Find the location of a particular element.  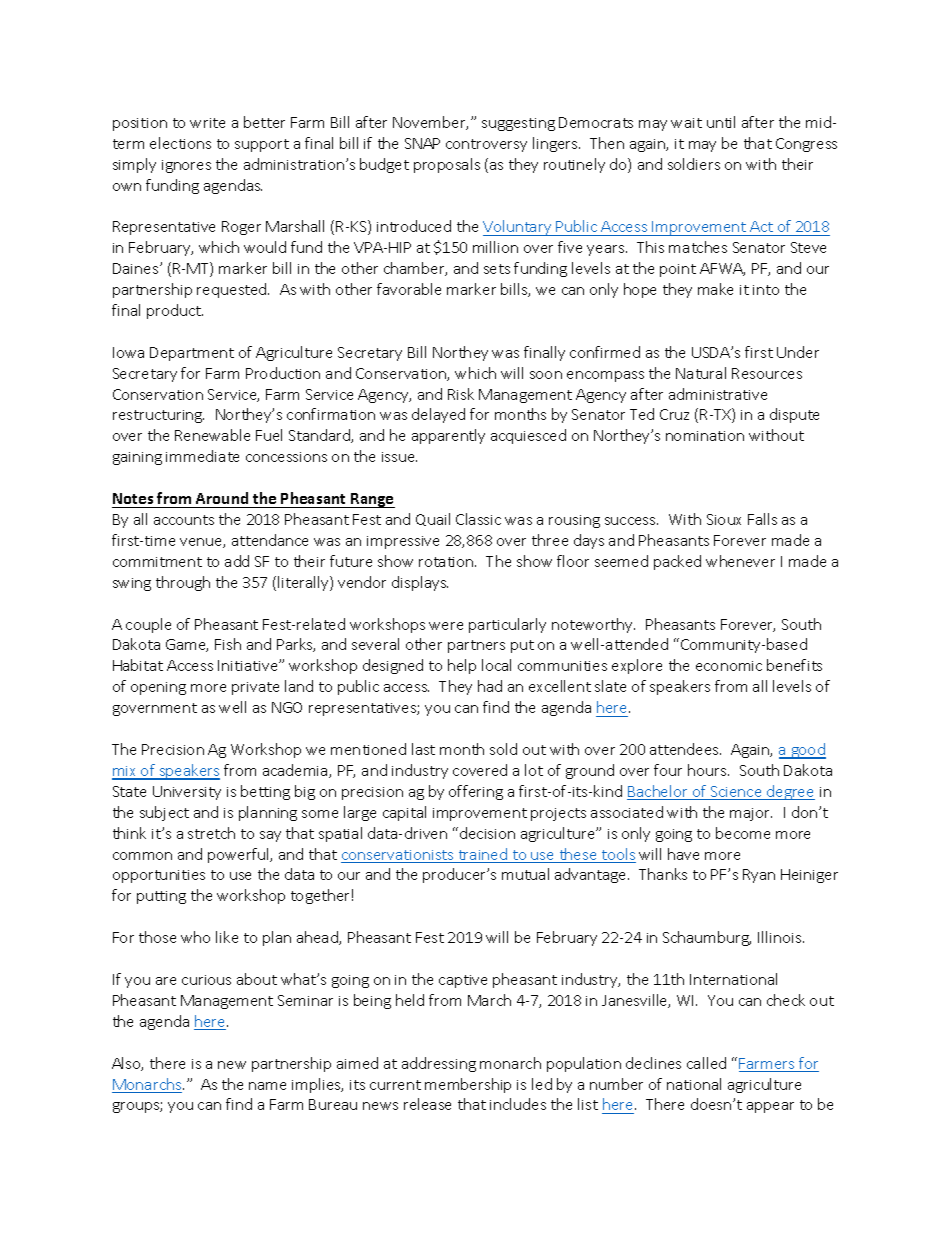

ignores is located at coordinates (186, 166).
